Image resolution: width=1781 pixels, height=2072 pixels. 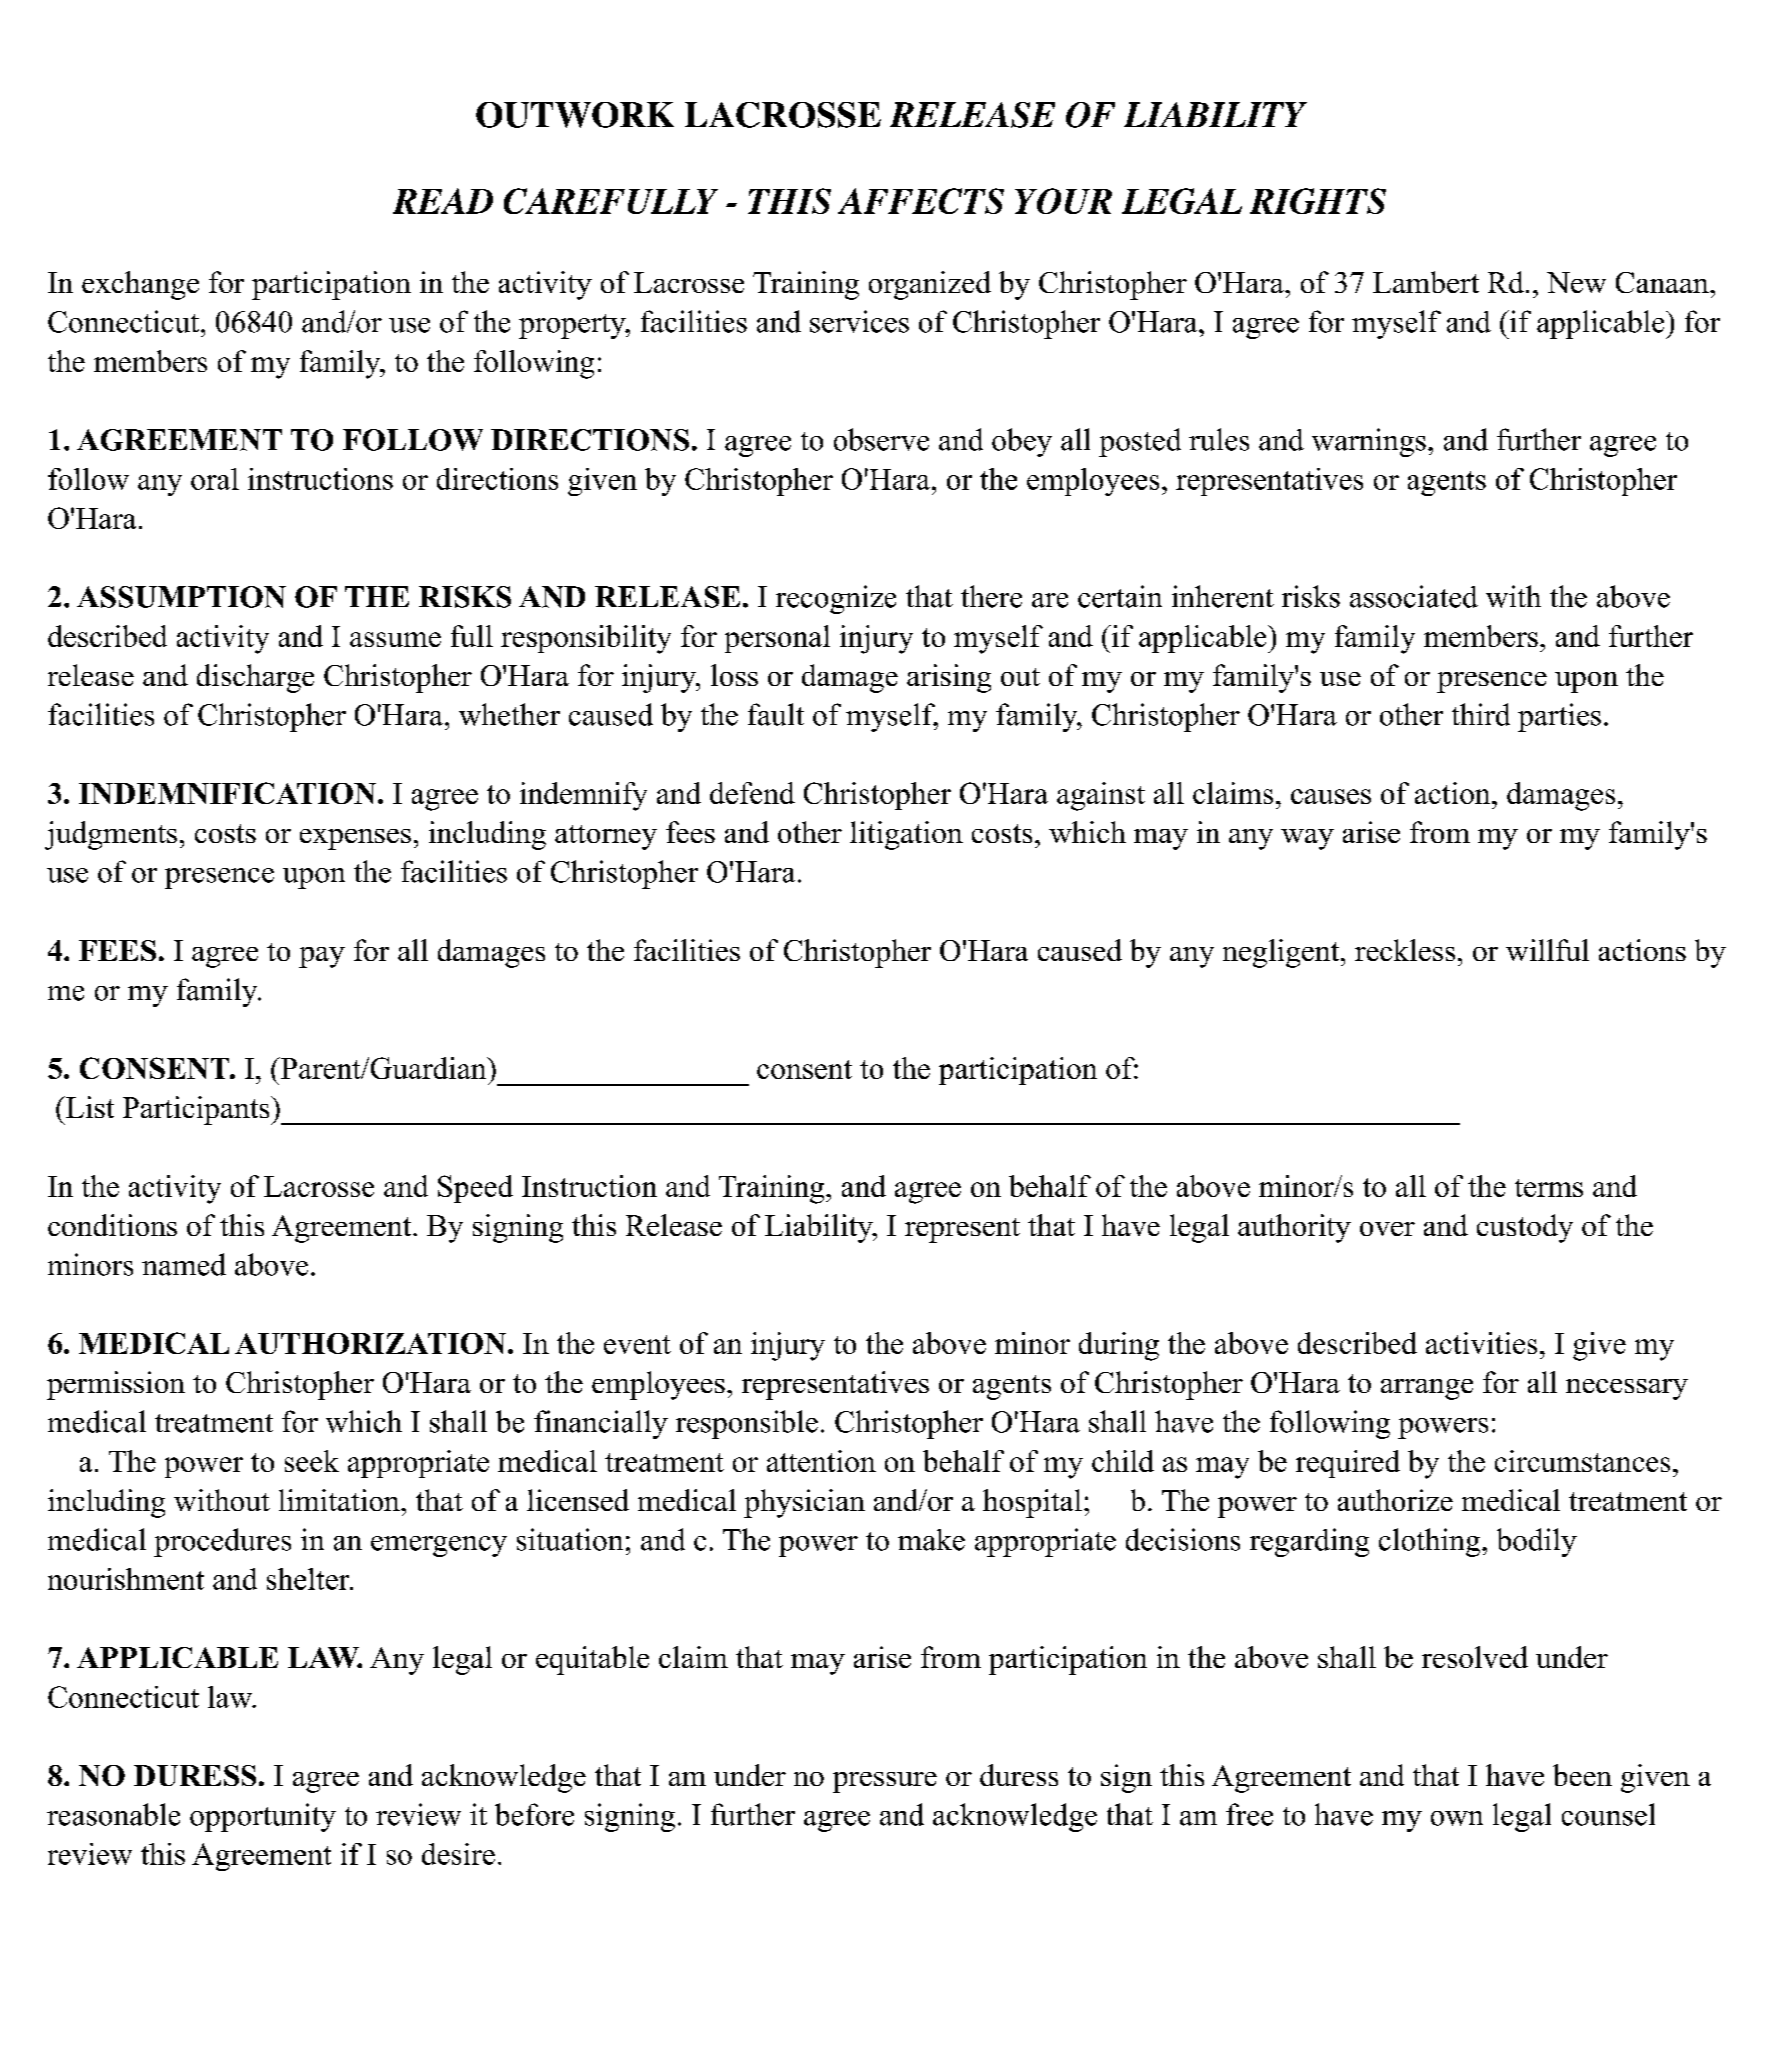 I want to click on litigation, so click(x=906, y=835).
